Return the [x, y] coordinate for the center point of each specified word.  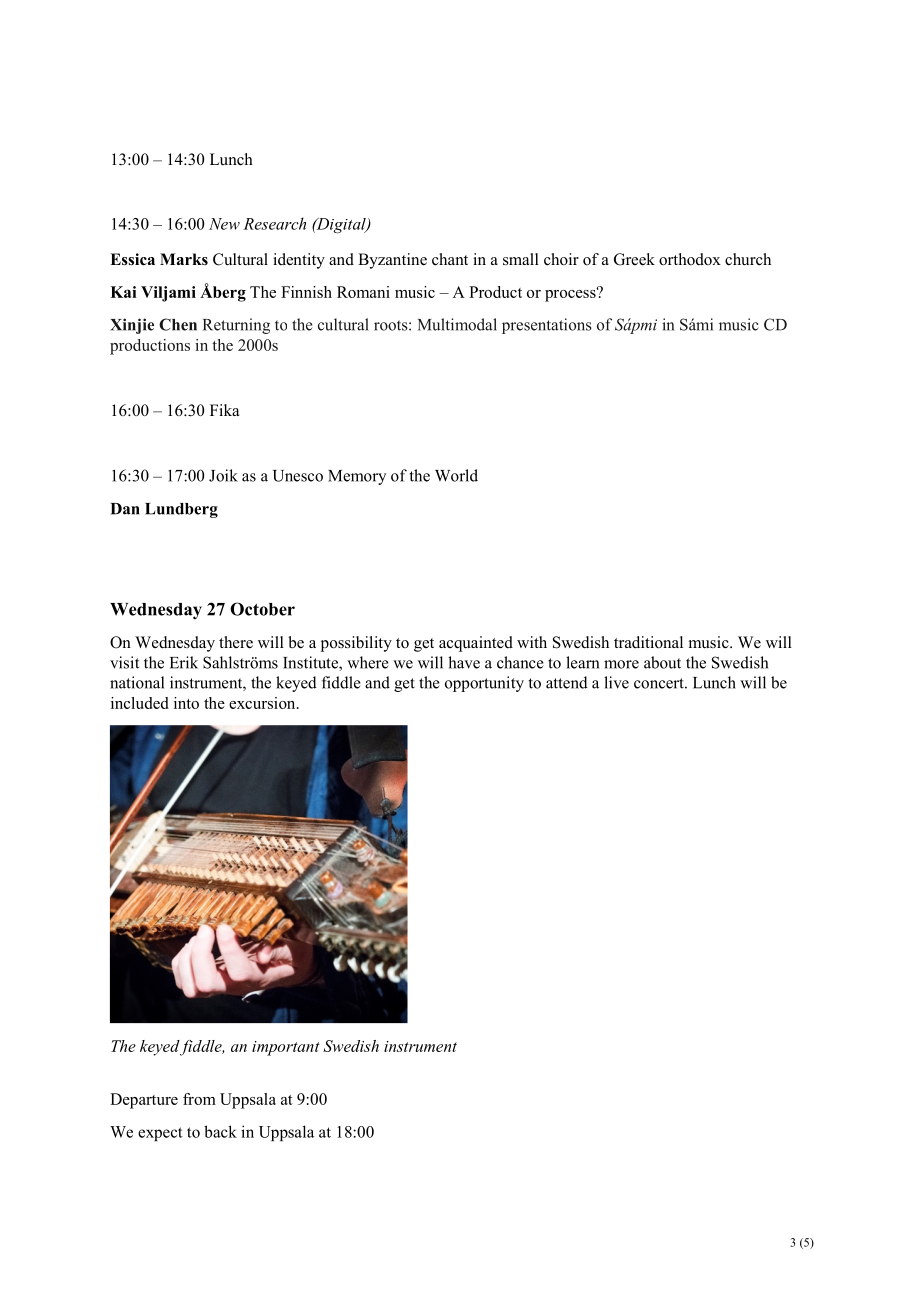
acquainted [476, 644]
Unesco [298, 476]
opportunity [484, 684]
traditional [648, 642]
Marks [184, 259]
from [199, 1099]
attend [567, 682]
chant [450, 259]
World [456, 475]
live [616, 682]
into [186, 703]
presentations [547, 326]
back [220, 1131]
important [286, 1048]
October [262, 609]
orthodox [690, 259]
